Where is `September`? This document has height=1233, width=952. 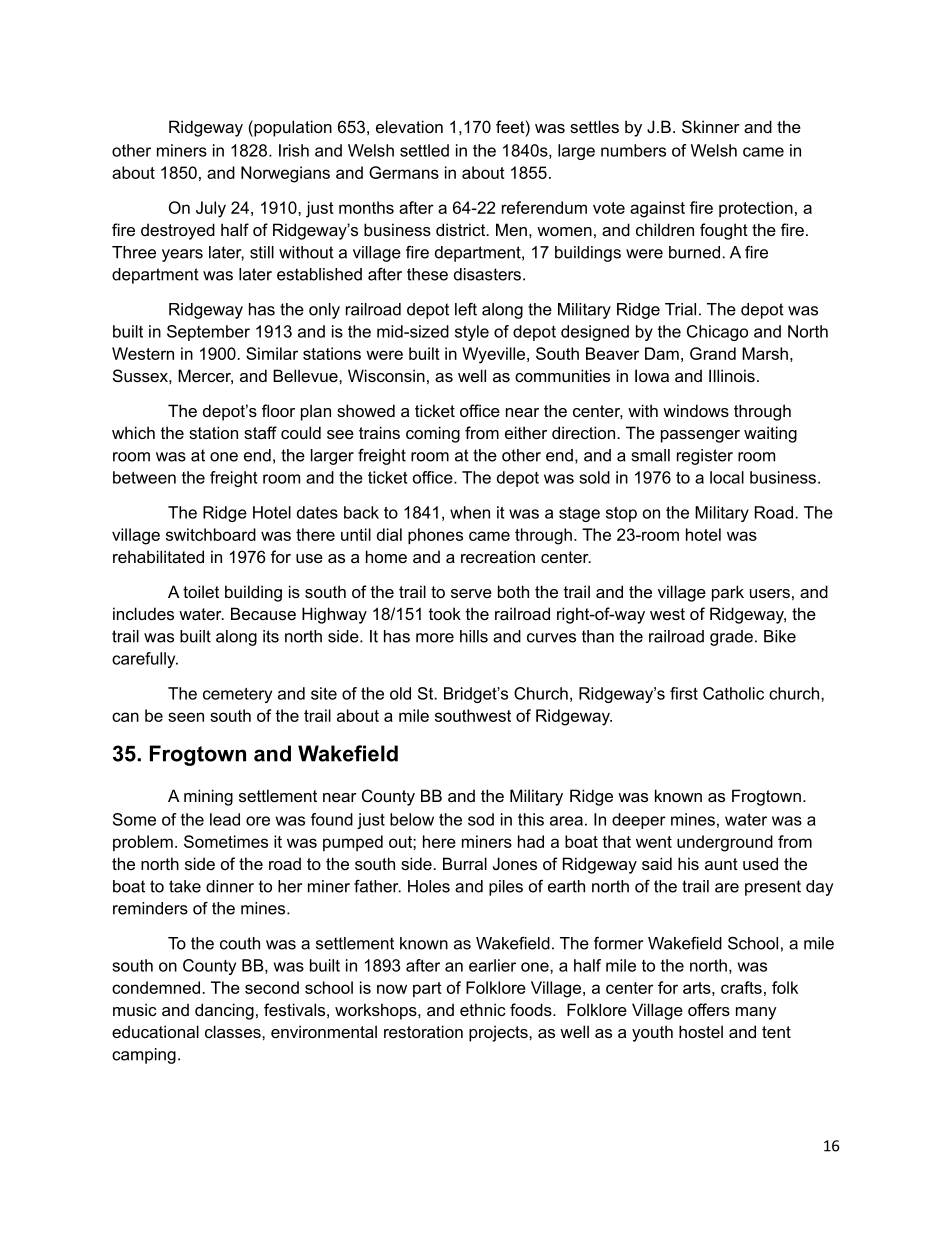
September is located at coordinates (208, 333).
